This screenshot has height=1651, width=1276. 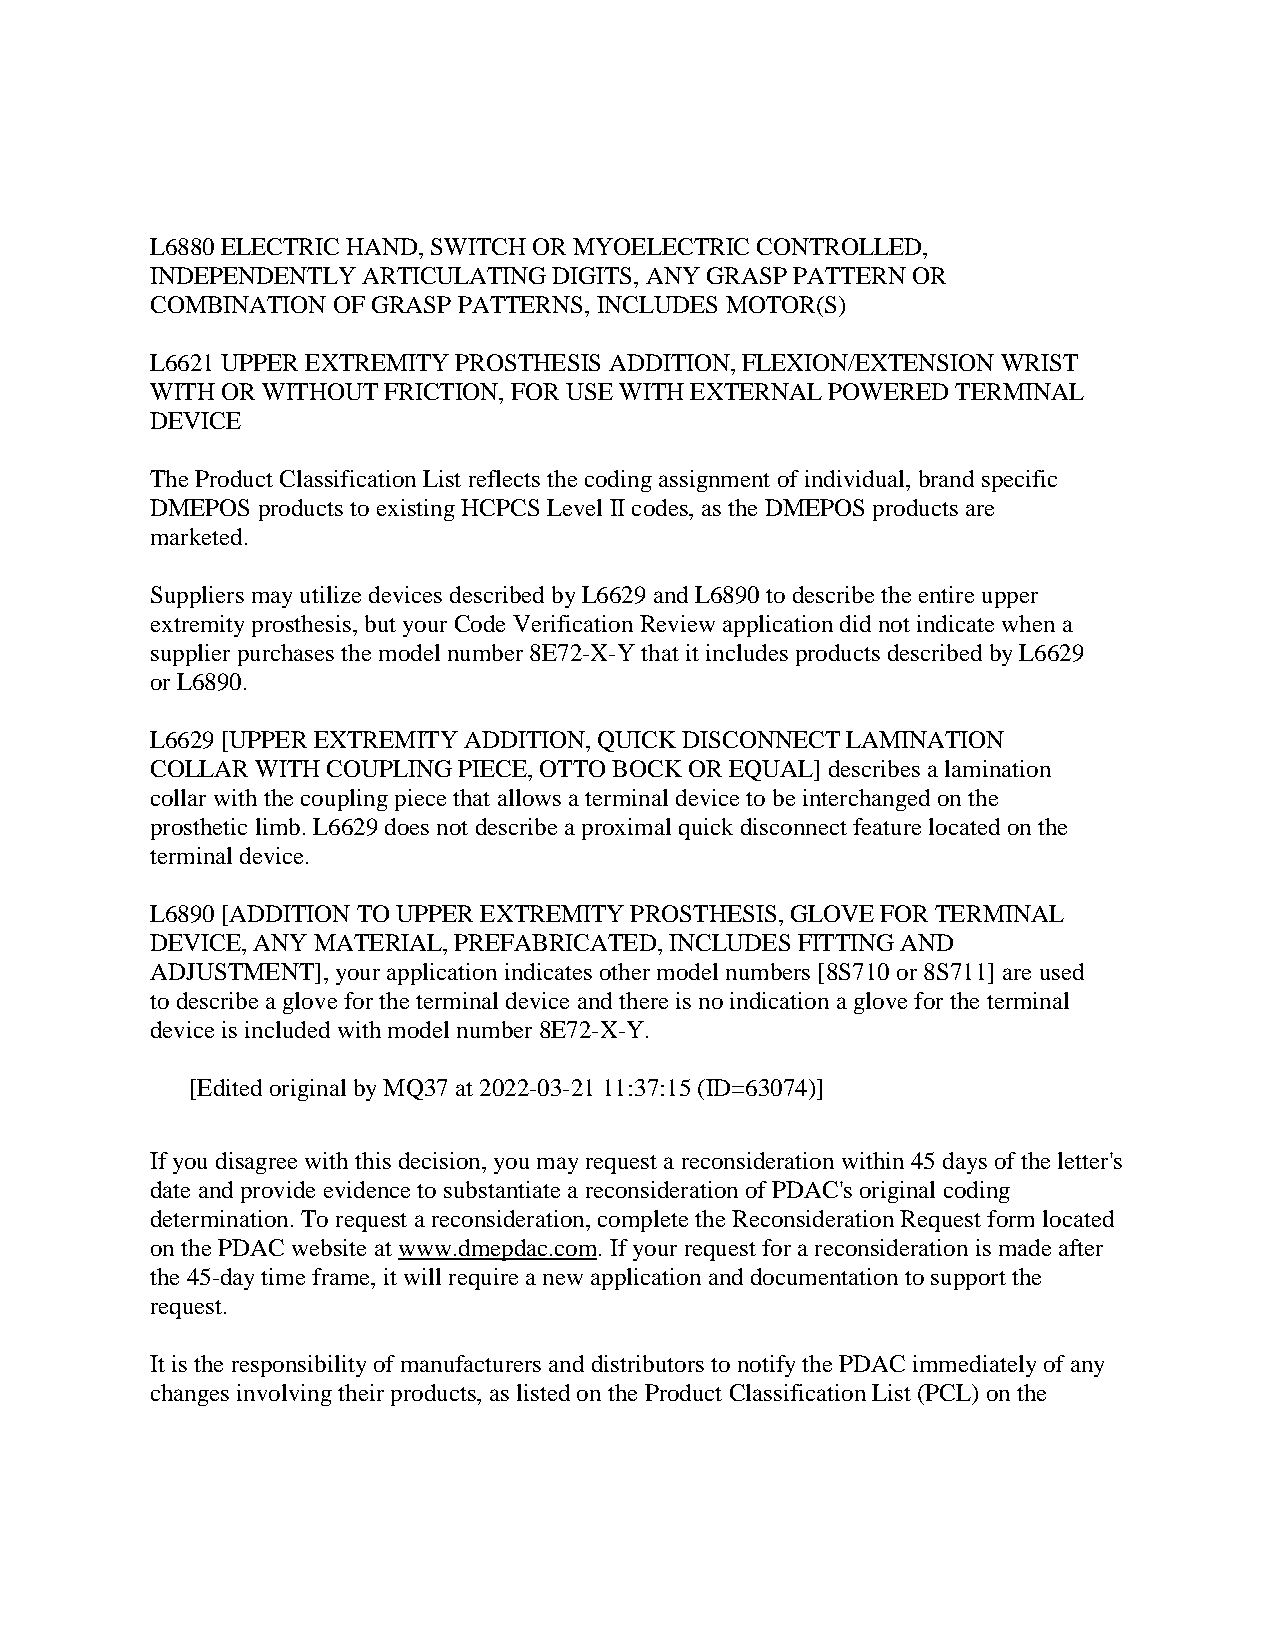 What do you see at coordinates (253, 275) in the screenshot?
I see `INDEPENDENTLY` at bounding box center [253, 275].
